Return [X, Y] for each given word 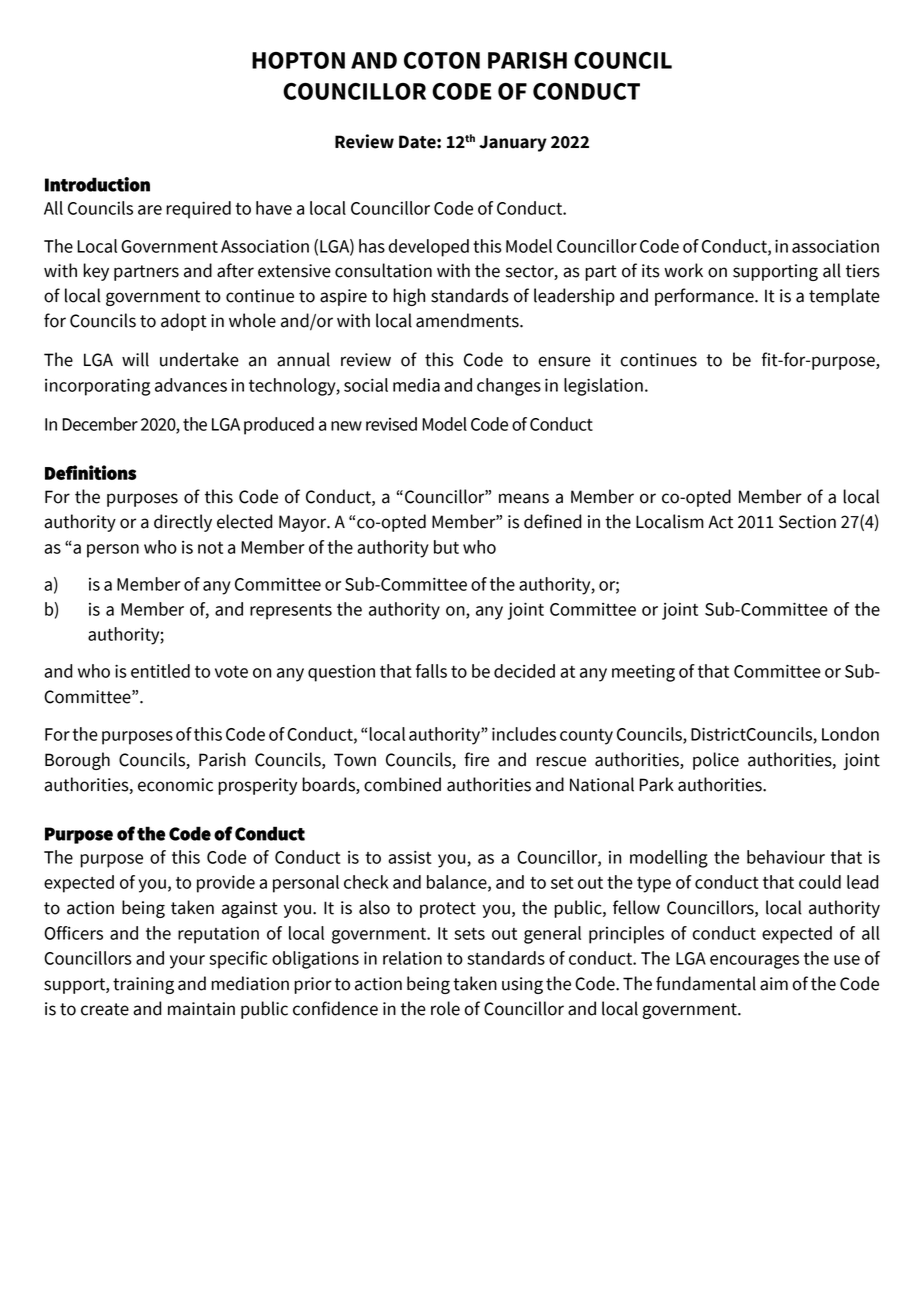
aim [774, 984]
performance [705, 297]
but [446, 547]
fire [476, 759]
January [513, 143]
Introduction [97, 184]
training [143, 985]
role [445, 1008]
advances [191, 385]
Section [807, 522]
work [683, 270]
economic [175, 785]
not [210, 548]
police [716, 761]
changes [509, 387]
